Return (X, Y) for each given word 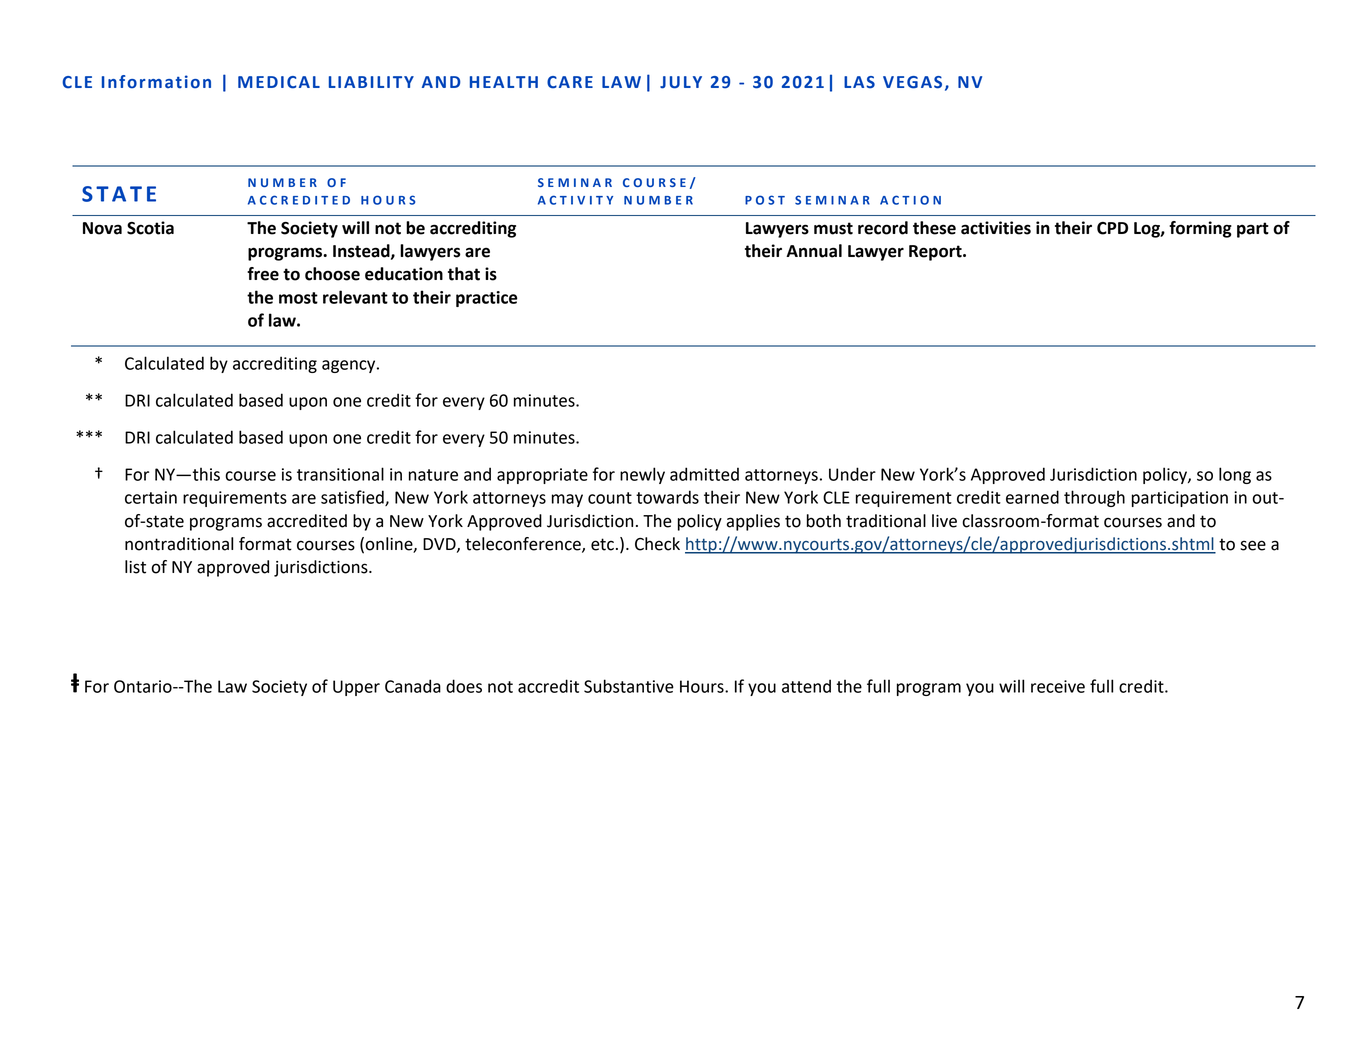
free (263, 274)
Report (936, 253)
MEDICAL (279, 82)
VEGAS (912, 82)
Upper (356, 688)
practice (487, 299)
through (1094, 498)
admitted (704, 474)
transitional (340, 474)
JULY (681, 82)
